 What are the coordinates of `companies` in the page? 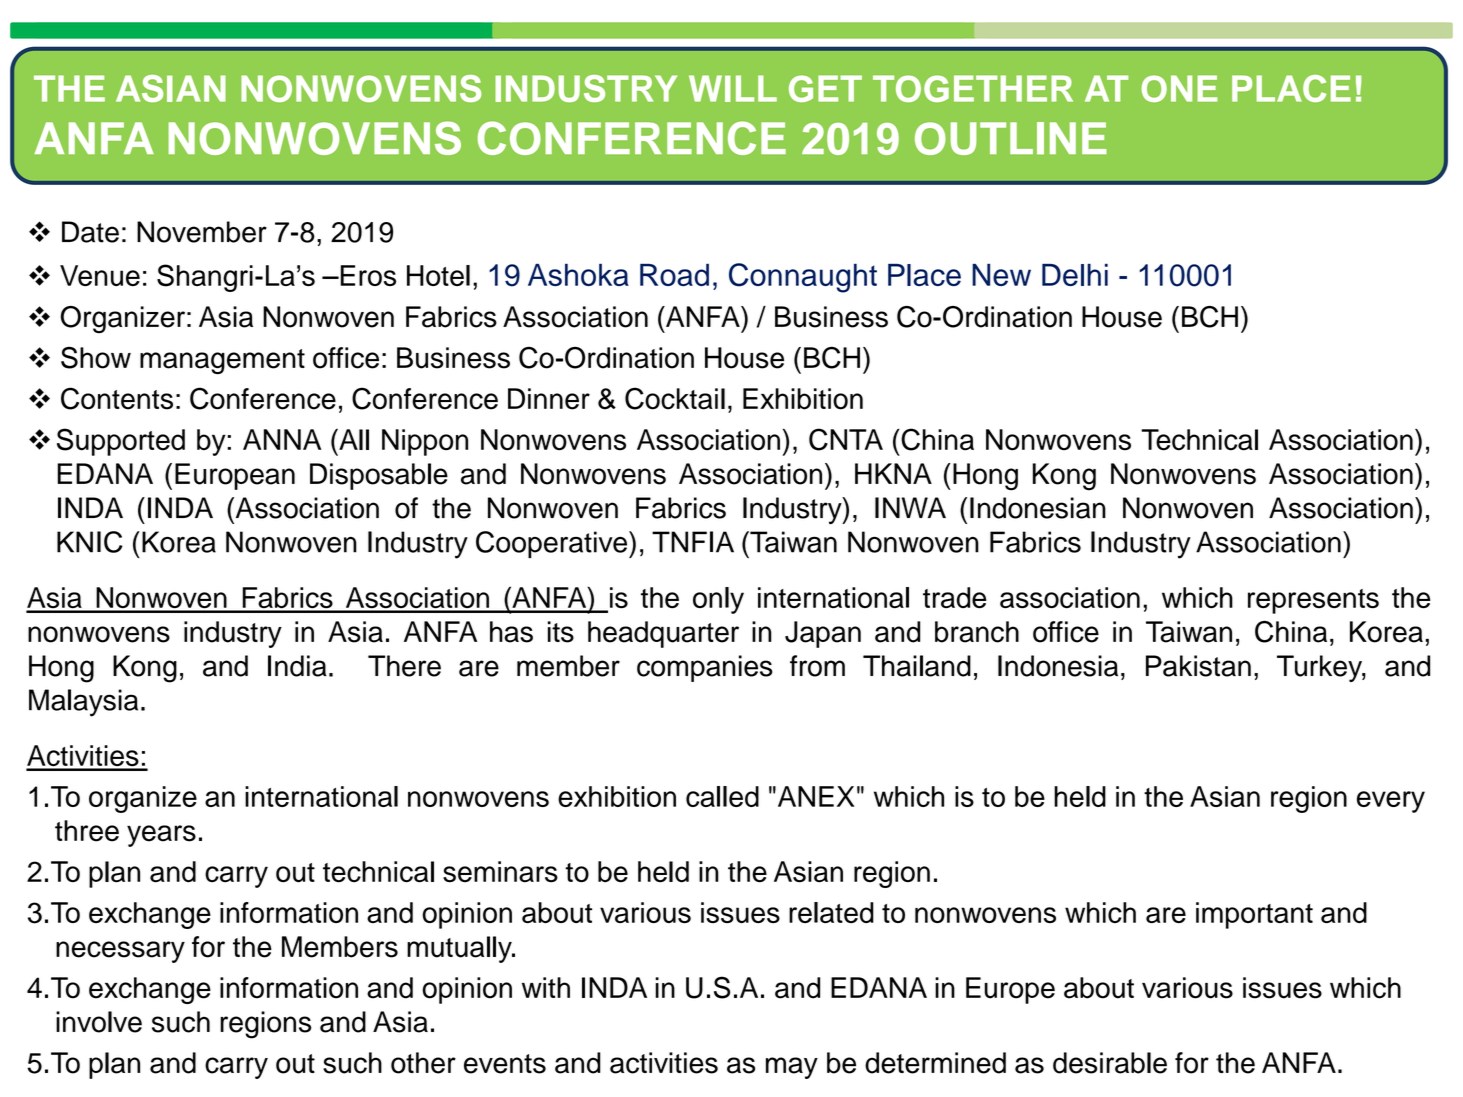 It's located at (705, 668).
